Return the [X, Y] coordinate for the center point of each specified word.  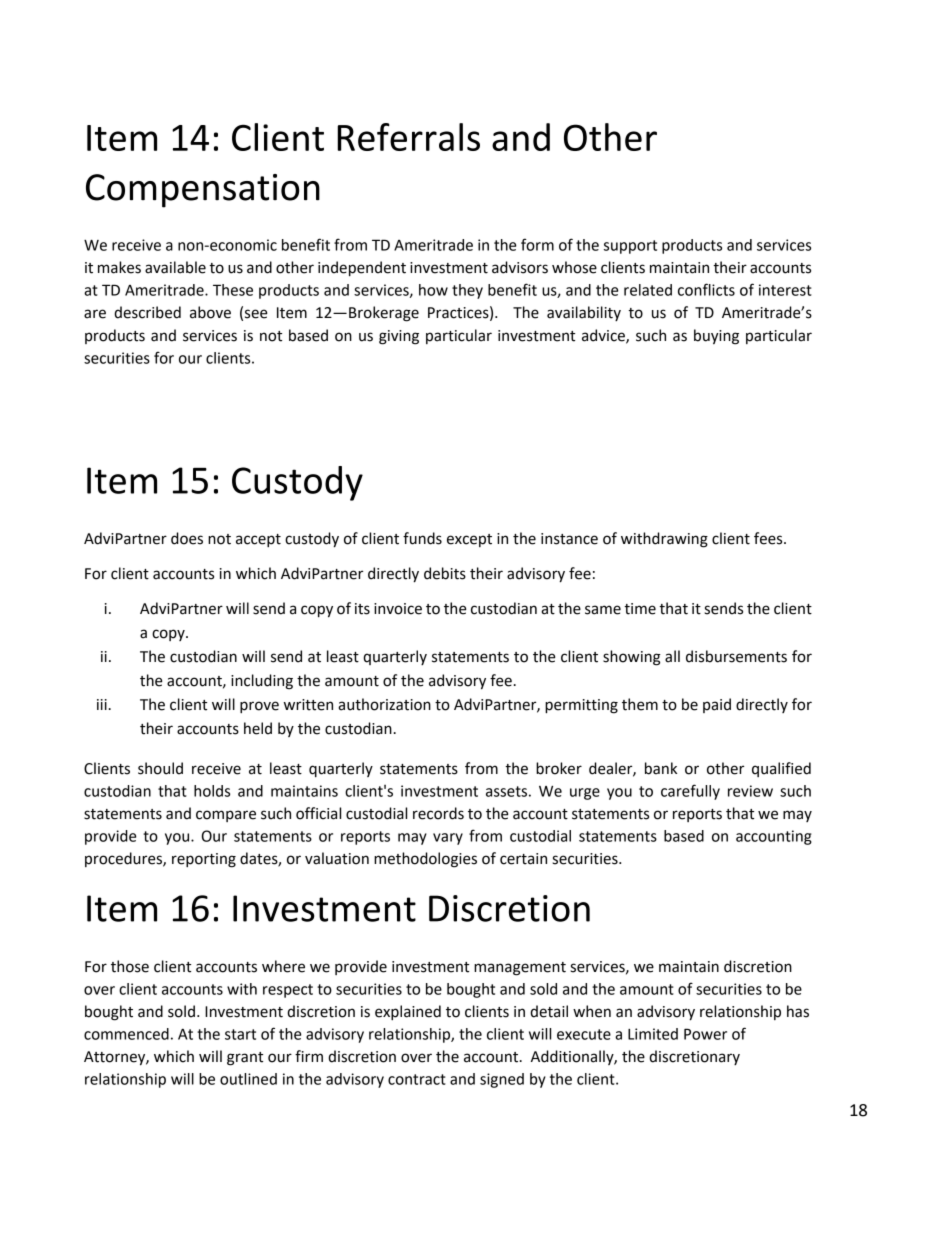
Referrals [408, 137]
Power [705, 1034]
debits [445, 573]
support [630, 247]
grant [245, 1059]
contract [417, 1079]
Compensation [203, 191]
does [187, 538]
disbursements [736, 656]
